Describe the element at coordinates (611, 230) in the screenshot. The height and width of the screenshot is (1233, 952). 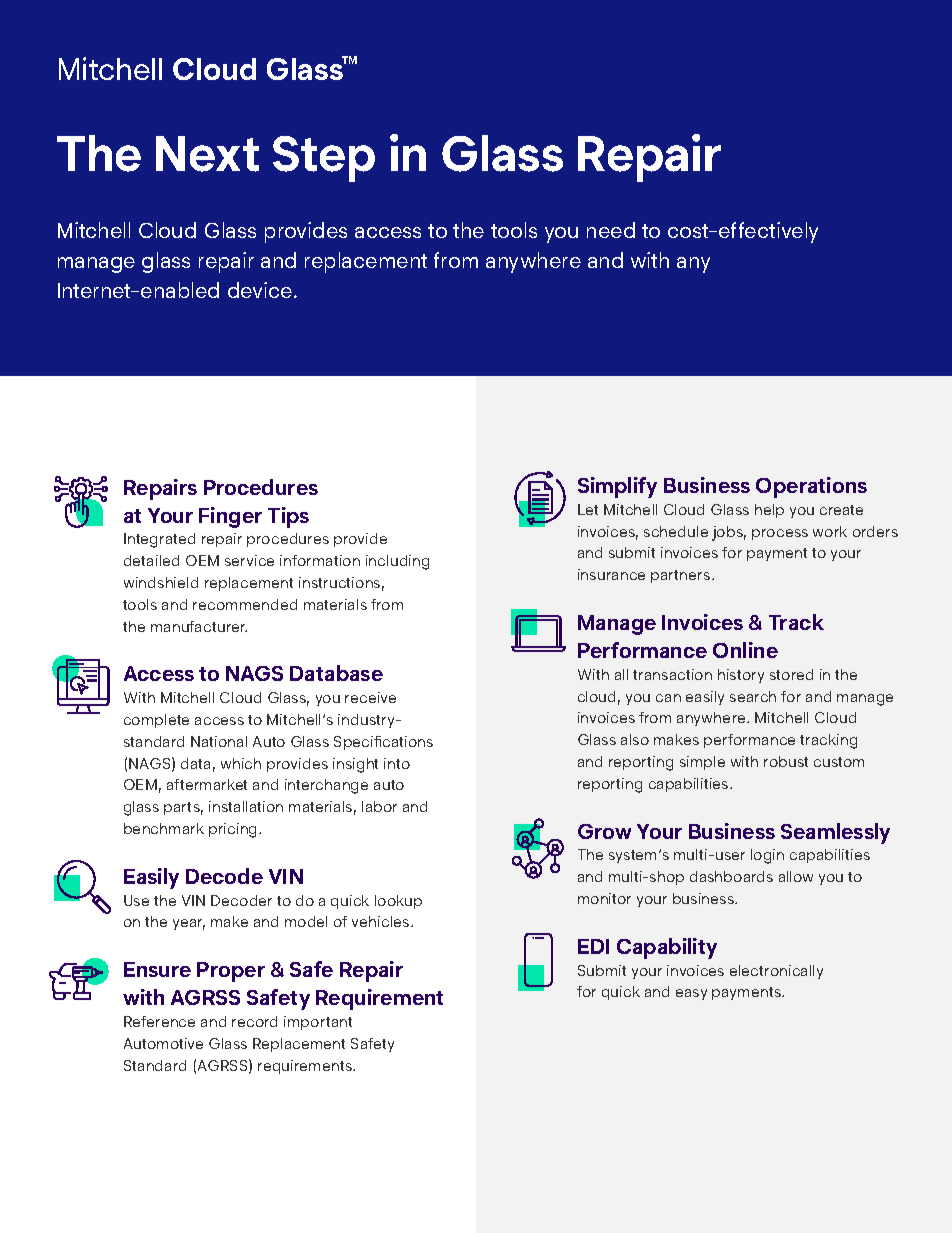
I see `need` at that location.
